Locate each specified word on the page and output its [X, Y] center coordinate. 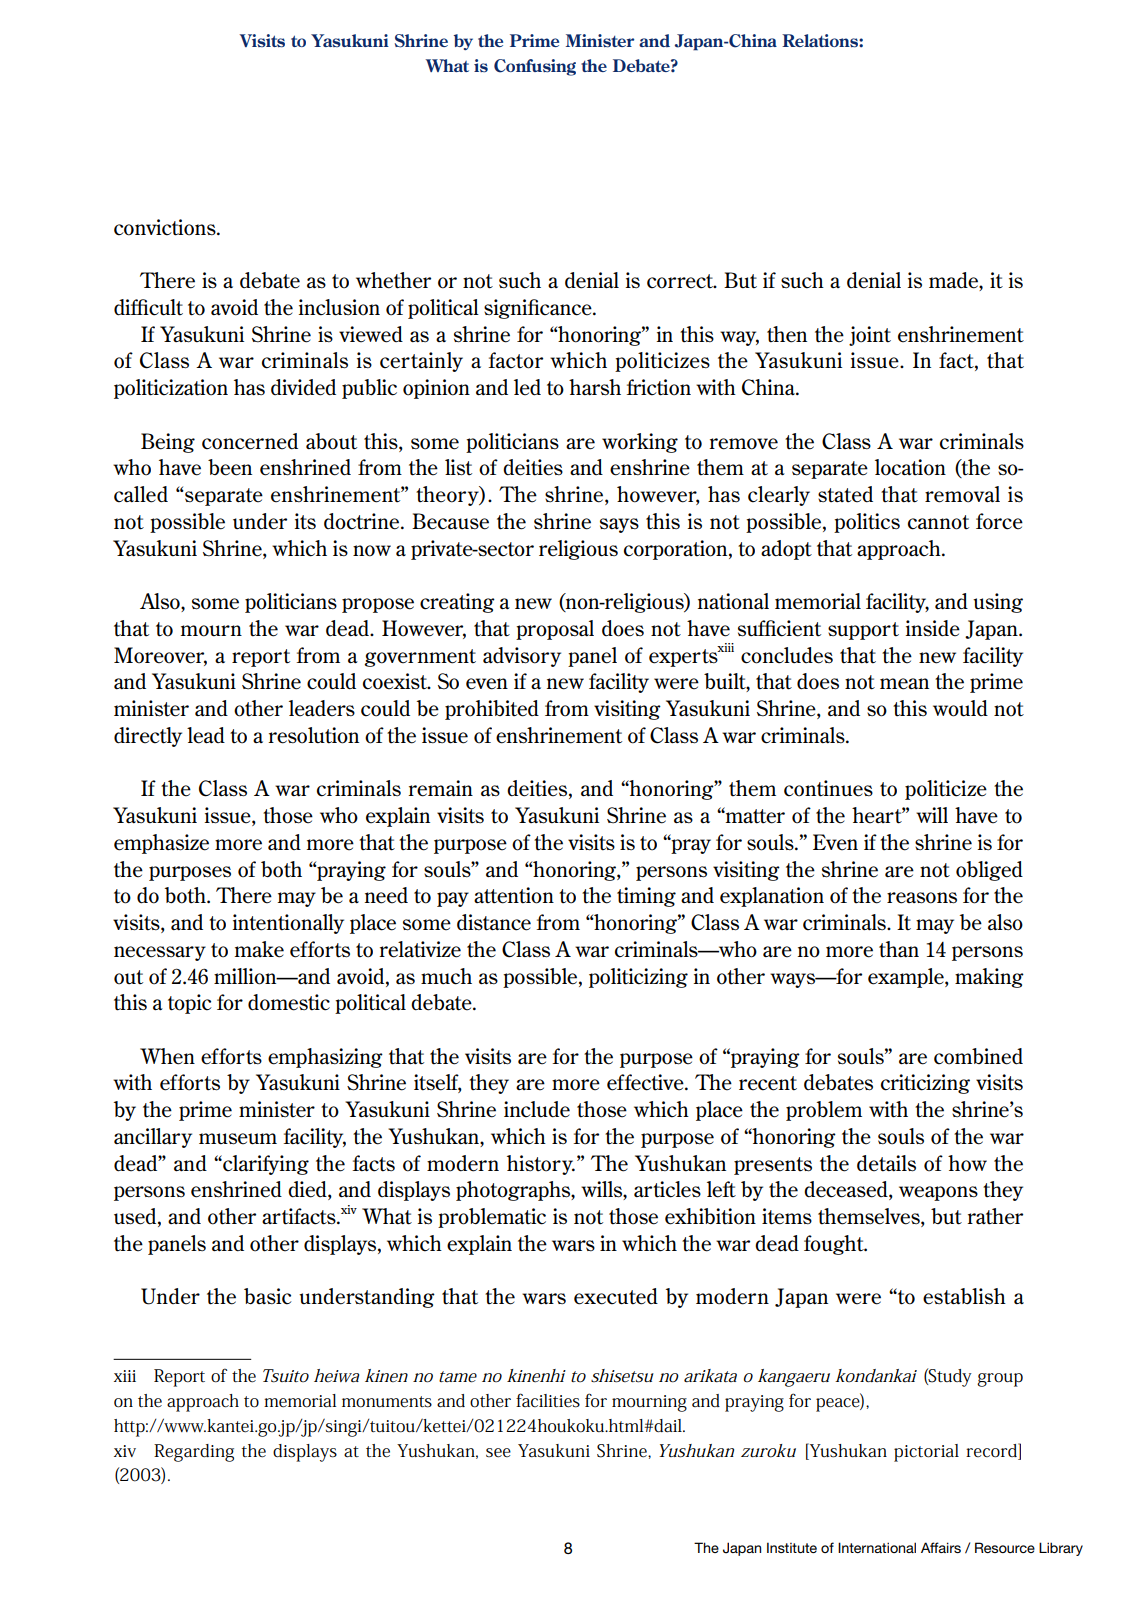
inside [933, 628]
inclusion [339, 307]
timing [646, 897]
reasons [922, 898]
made [954, 281]
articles [667, 1189]
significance [539, 309]
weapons [938, 1193]
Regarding [194, 1453]
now [372, 551]
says [619, 525]
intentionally [288, 924]
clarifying [265, 1165]
